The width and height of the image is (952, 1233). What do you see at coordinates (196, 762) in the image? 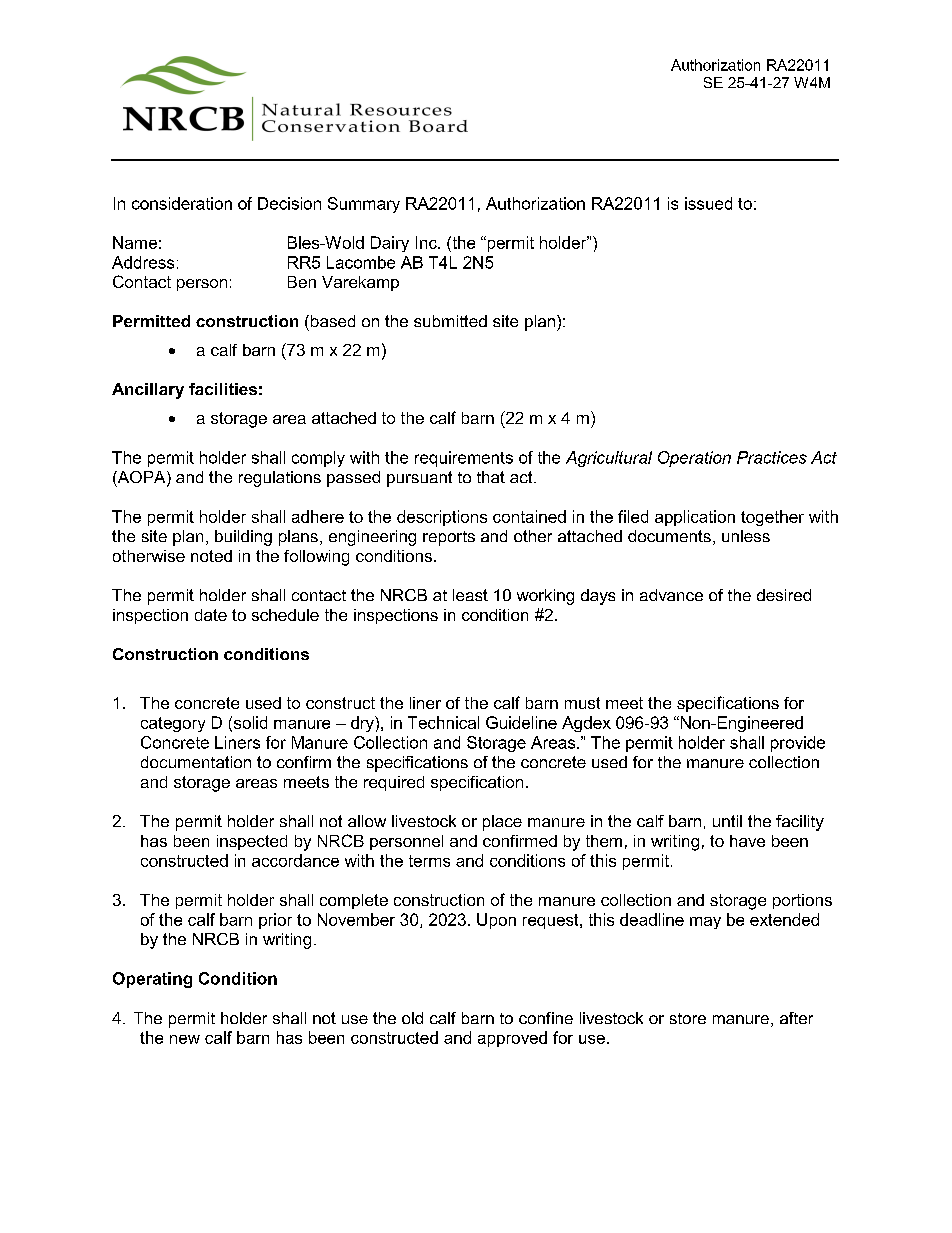
I see `documentation` at bounding box center [196, 762].
